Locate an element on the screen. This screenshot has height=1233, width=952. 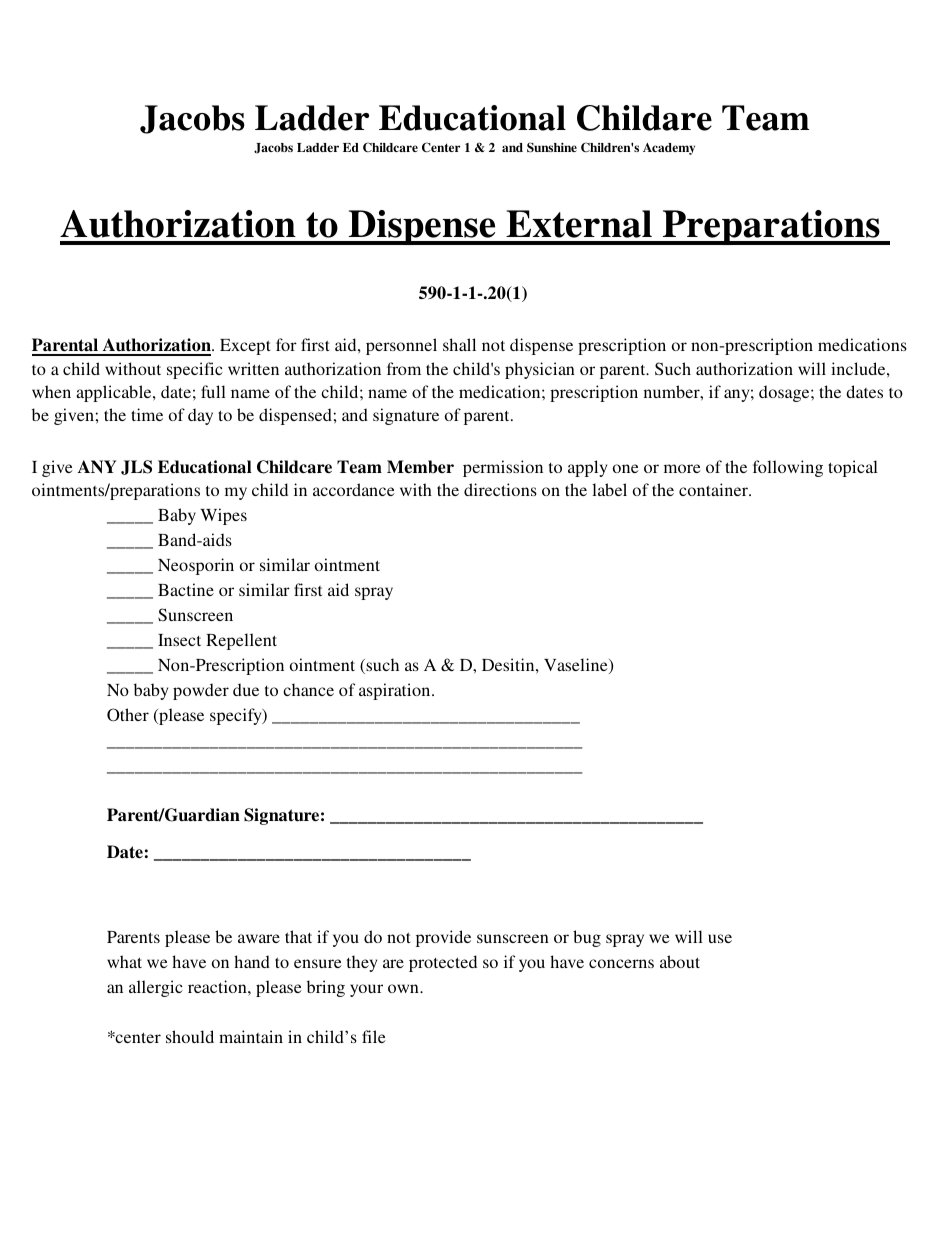
Except is located at coordinates (245, 347).
